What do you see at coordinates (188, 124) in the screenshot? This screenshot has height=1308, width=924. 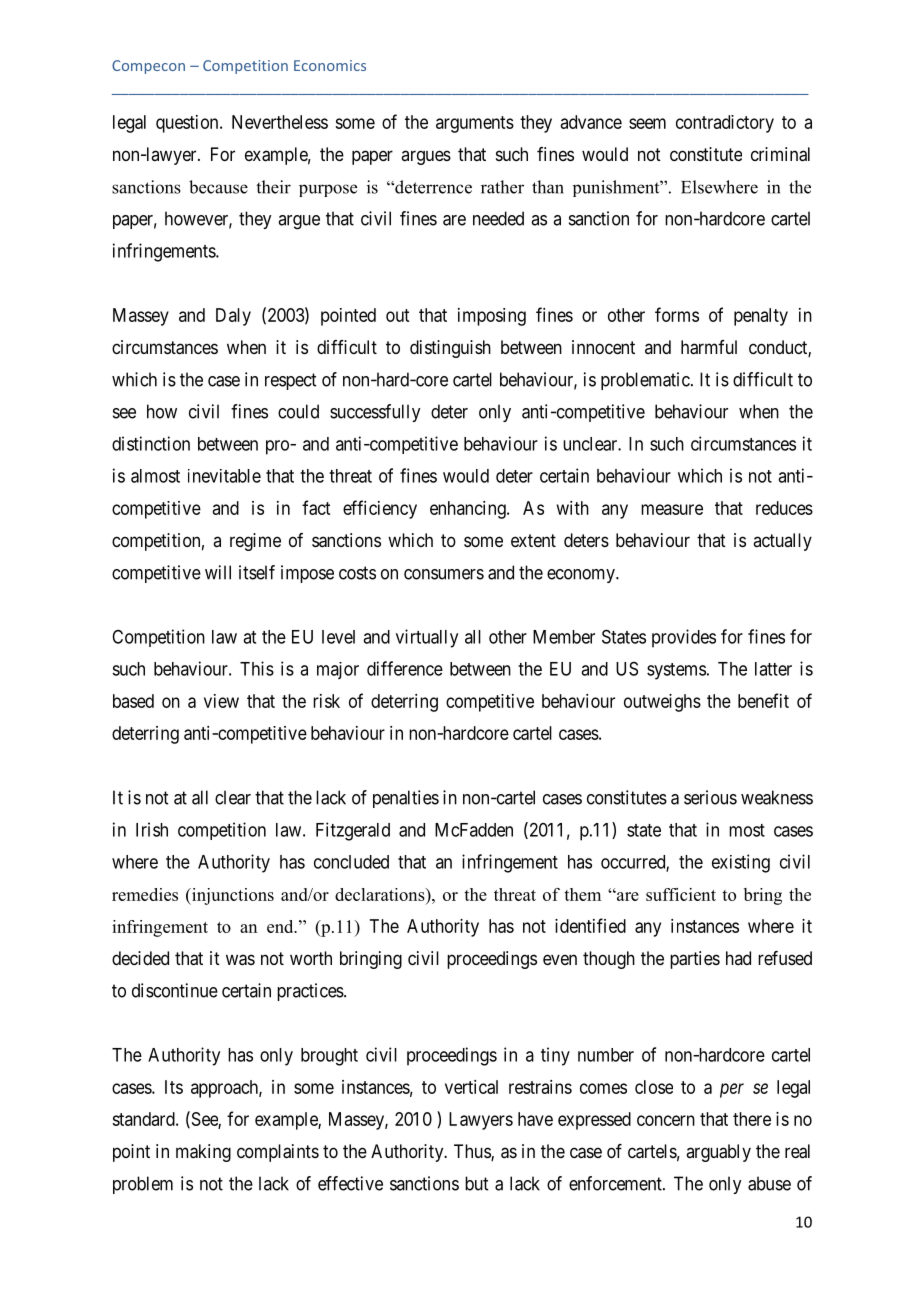 I see `question` at bounding box center [188, 124].
